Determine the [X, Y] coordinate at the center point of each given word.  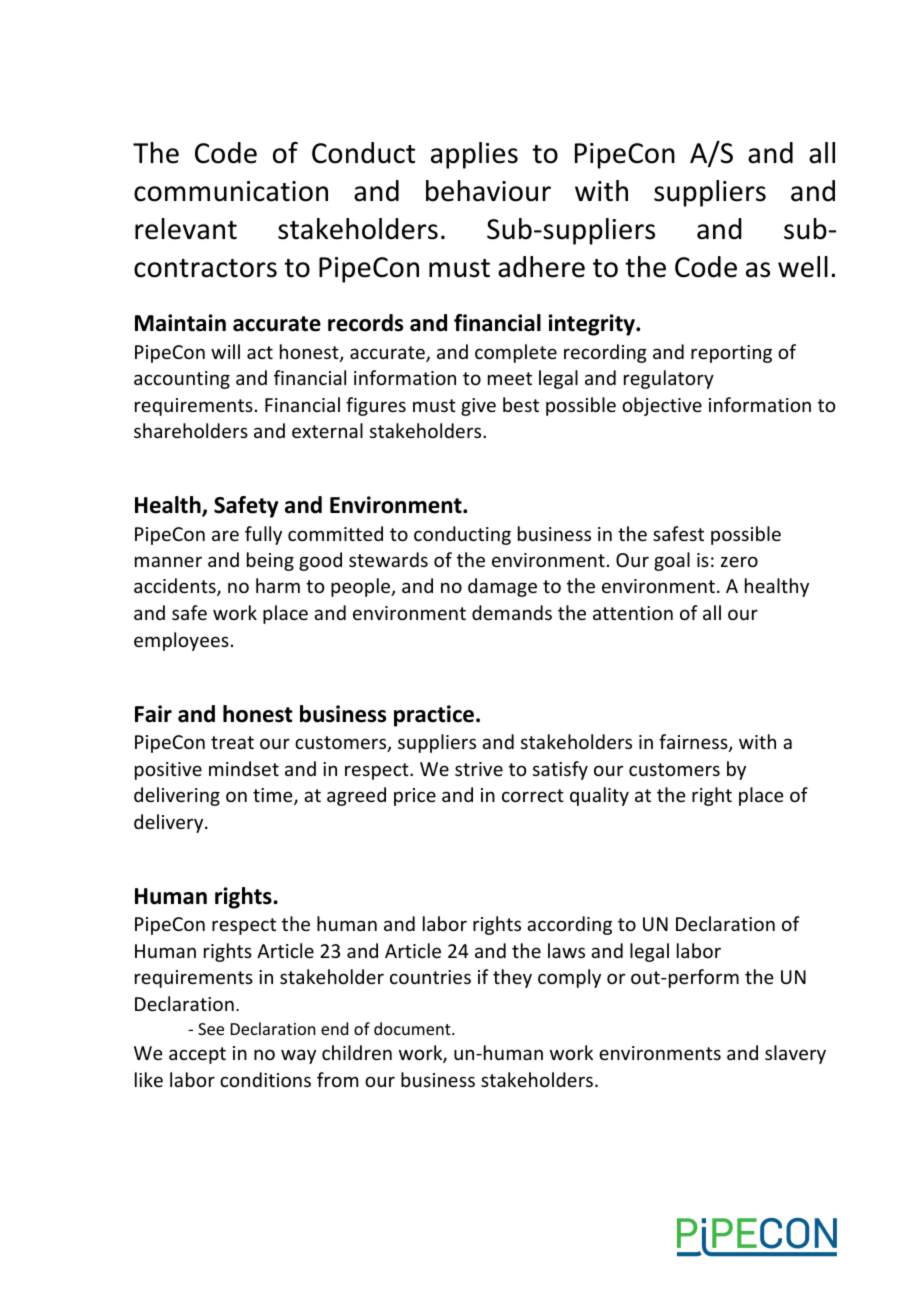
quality [599, 796]
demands [512, 612]
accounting [182, 380]
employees [181, 641]
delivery [170, 823]
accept [197, 1055]
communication [231, 191]
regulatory [669, 379]
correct [533, 795]
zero [739, 561]
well [803, 267]
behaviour [488, 191]
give [478, 407]
